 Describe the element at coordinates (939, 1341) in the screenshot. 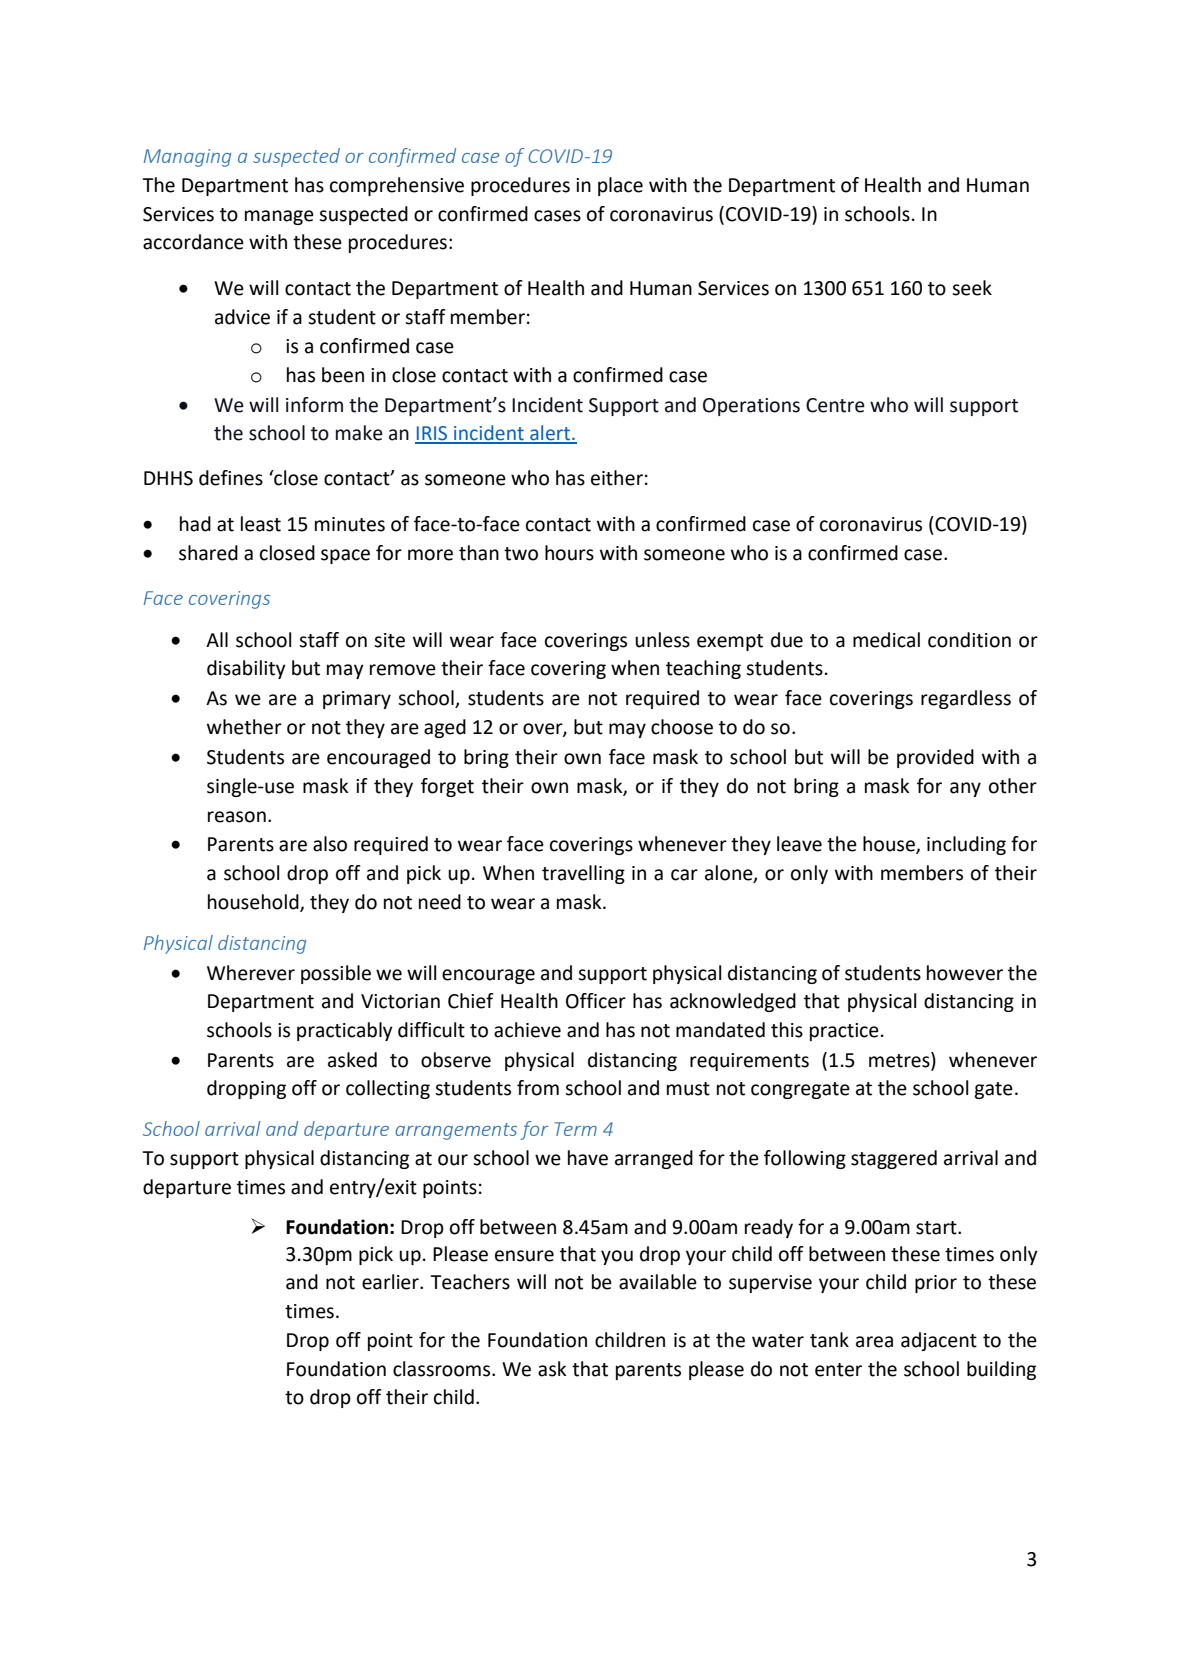

I see `adjacent` at that location.
